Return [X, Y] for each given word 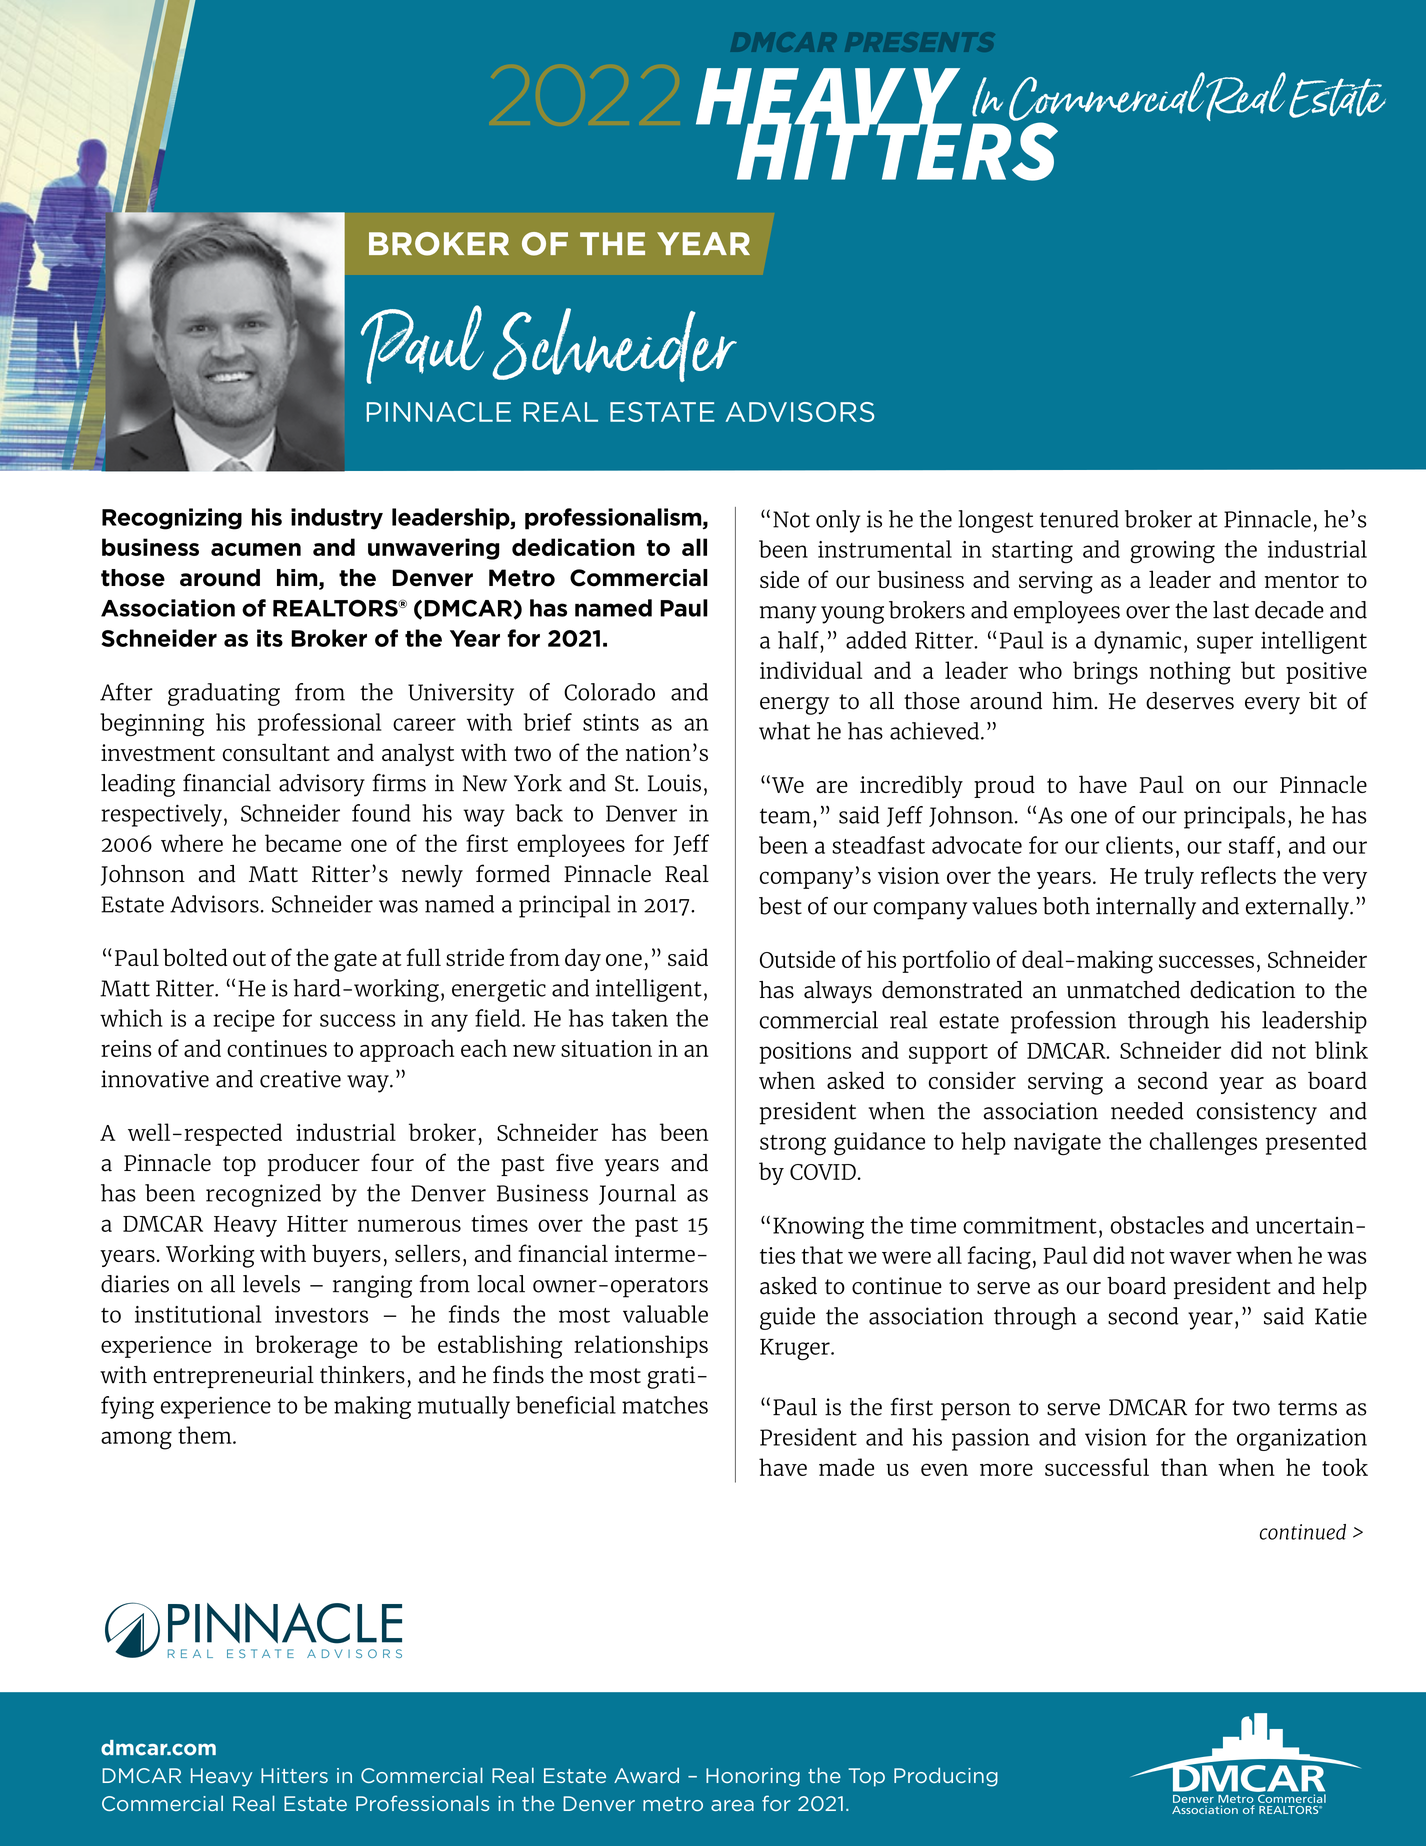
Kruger [796, 1350]
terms [1307, 1408]
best [780, 906]
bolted [195, 957]
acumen [256, 549]
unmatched [1123, 990]
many [788, 615]
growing [1172, 552]
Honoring [753, 1777]
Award [646, 1775]
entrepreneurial [233, 1377]
